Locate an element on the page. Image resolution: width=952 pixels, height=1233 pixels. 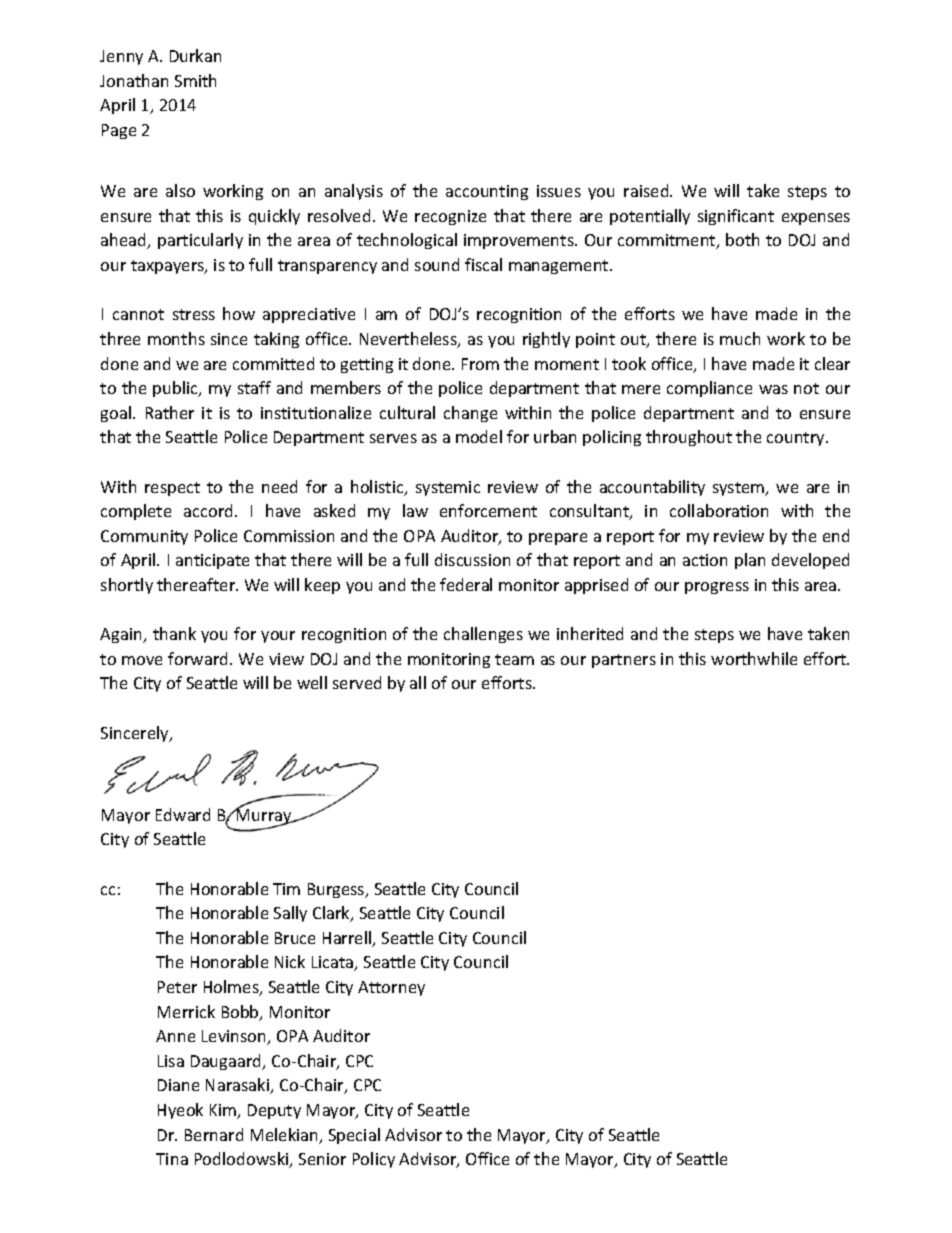
significant is located at coordinates (736, 217).
